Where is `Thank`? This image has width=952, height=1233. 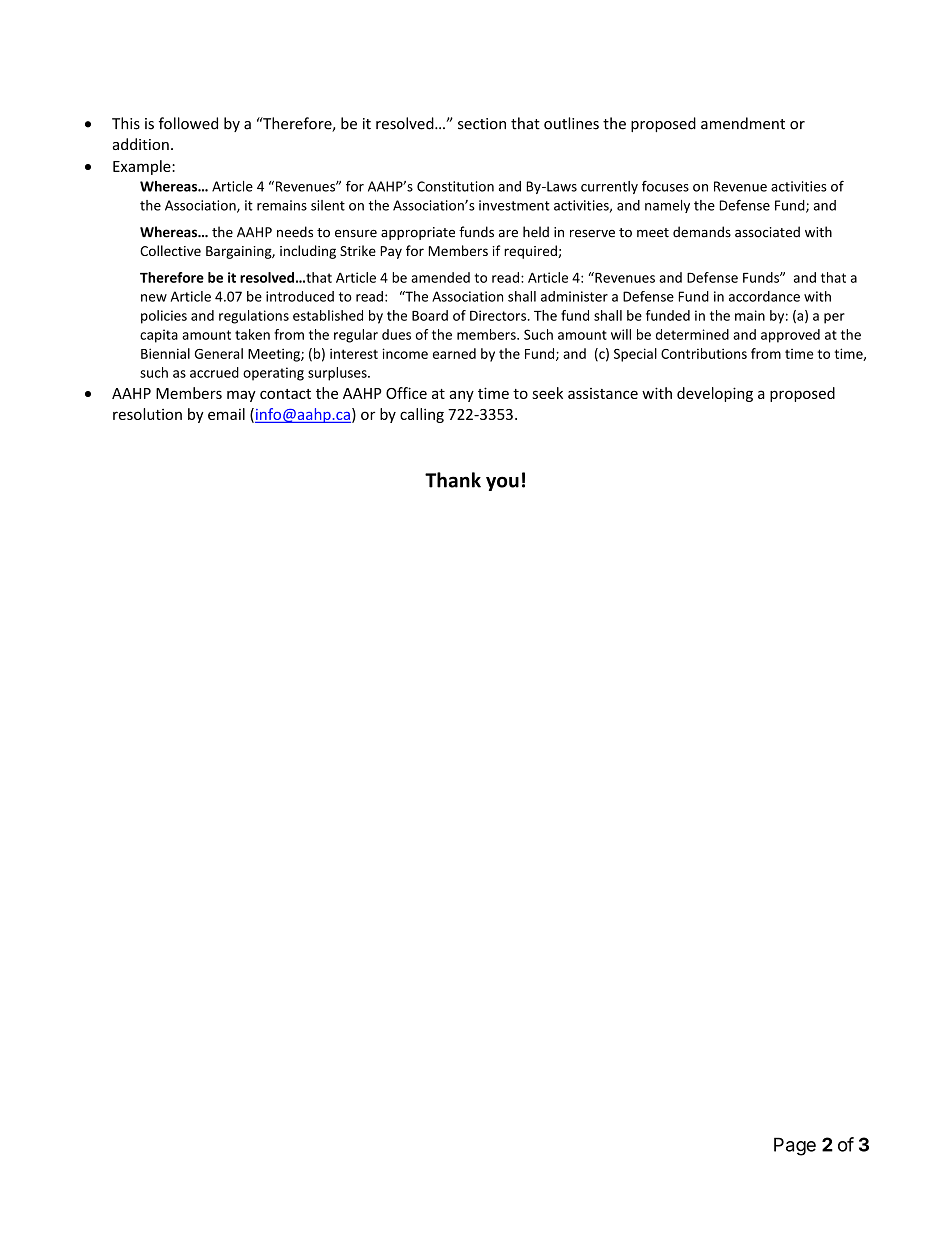
Thank is located at coordinates (453, 480).
